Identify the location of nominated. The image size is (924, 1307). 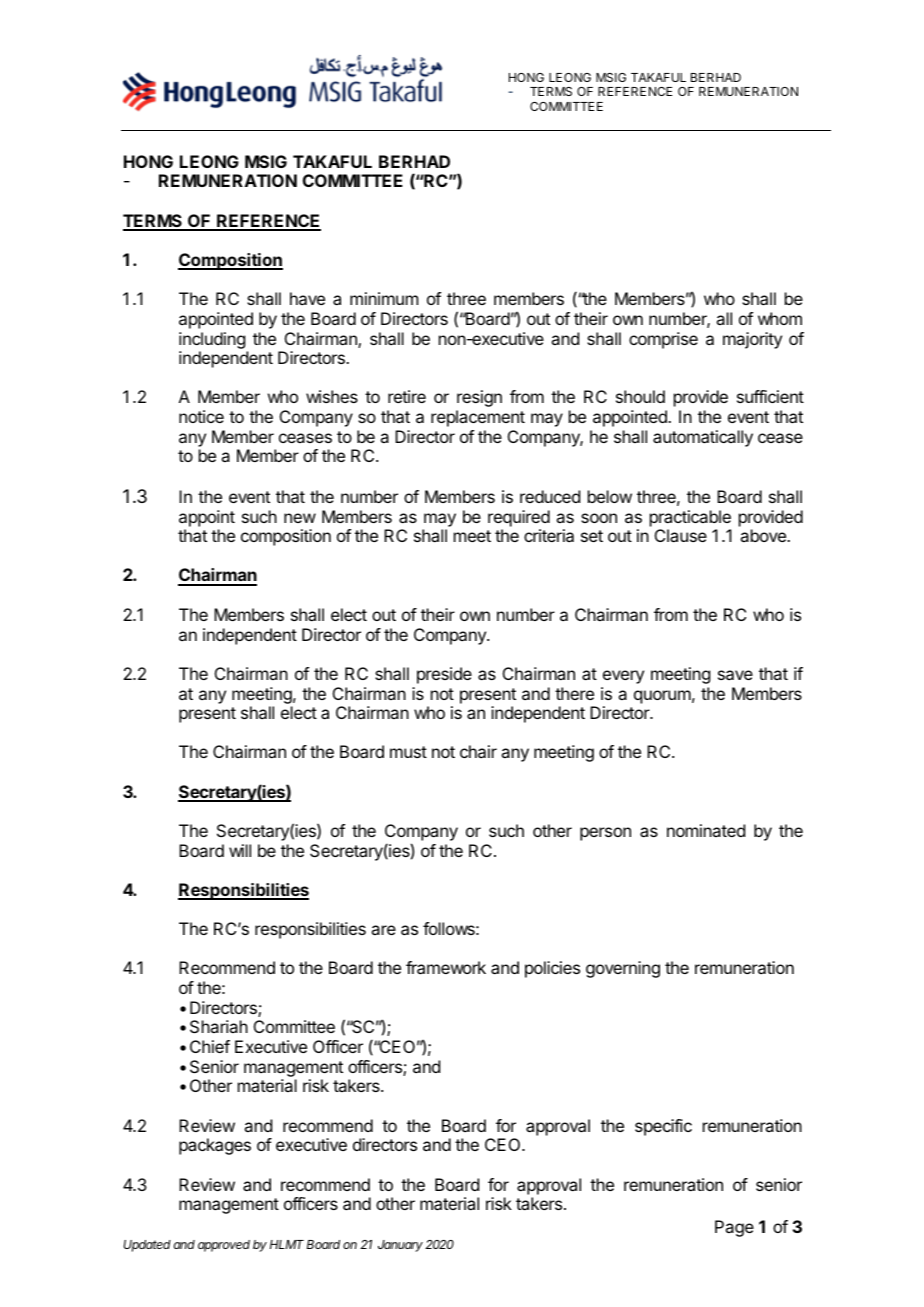
(706, 830).
